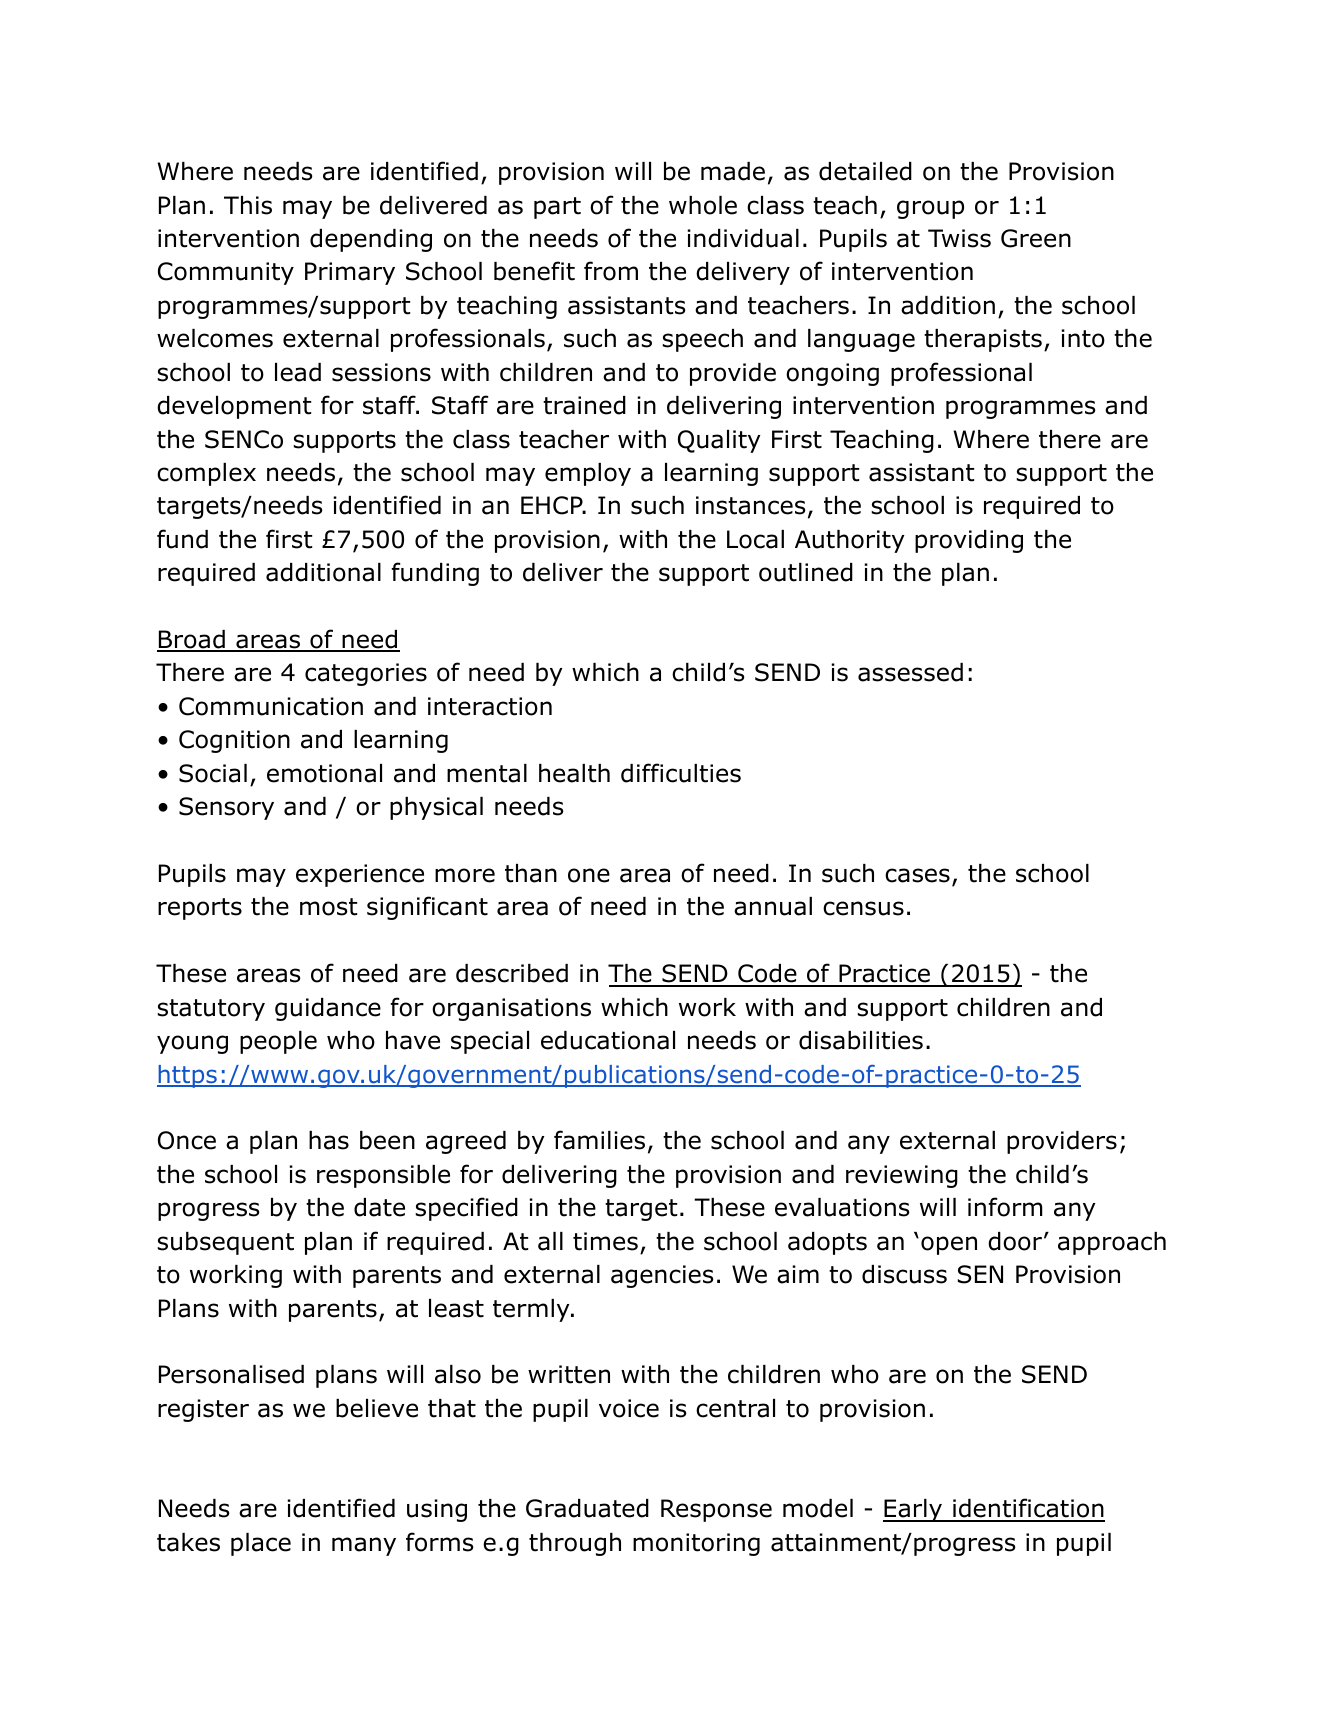 Image resolution: width=1331 pixels, height=1722 pixels. Describe the element at coordinates (248, 205) in the page. I see `This` at that location.
